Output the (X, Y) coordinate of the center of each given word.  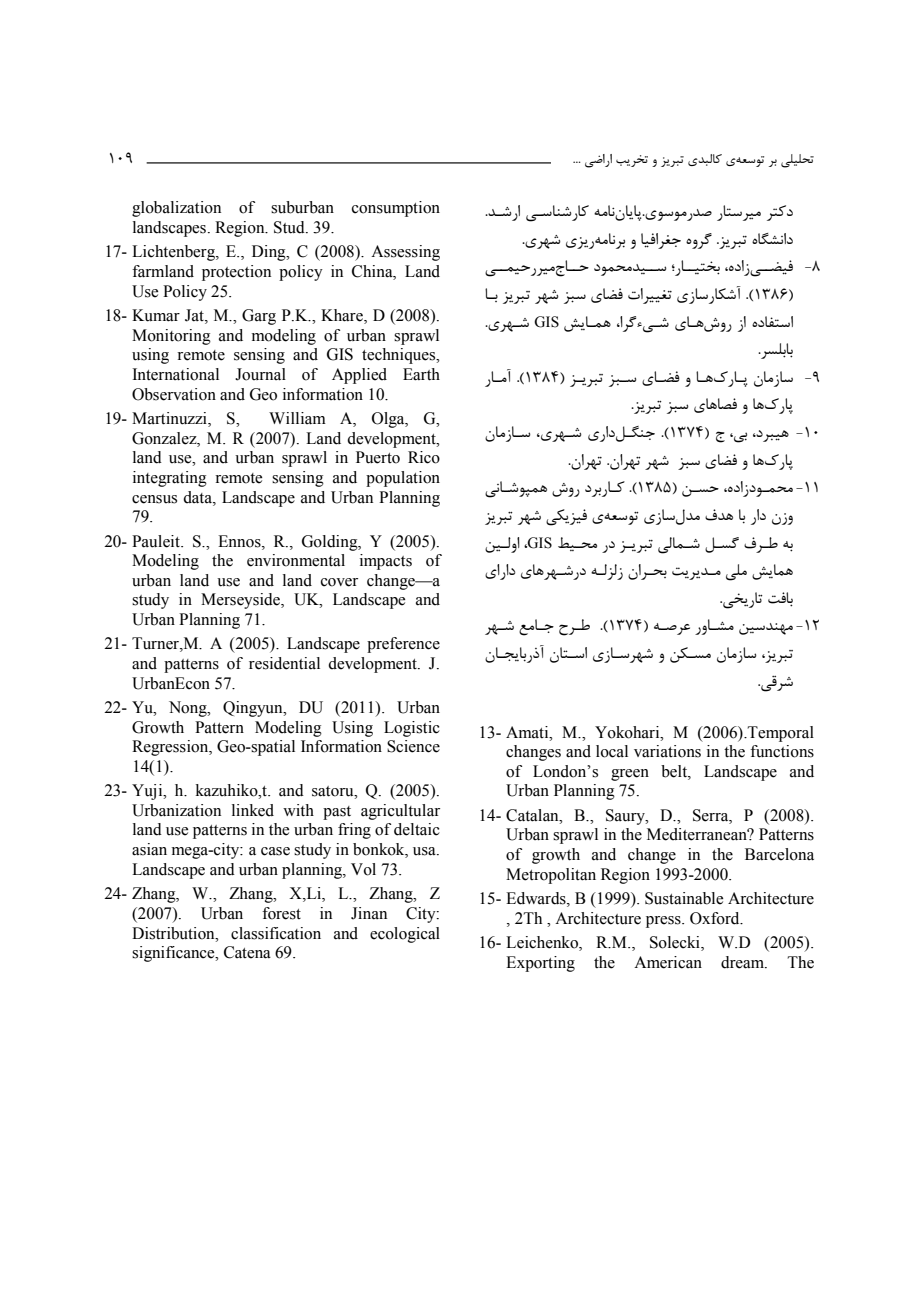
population (403, 479)
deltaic (417, 829)
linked (253, 810)
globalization (176, 209)
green (630, 775)
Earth (421, 374)
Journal (260, 374)
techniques (400, 356)
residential (284, 663)
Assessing (405, 253)
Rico (424, 457)
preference (403, 645)
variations (667, 751)
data (198, 497)
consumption (396, 209)
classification (276, 933)
